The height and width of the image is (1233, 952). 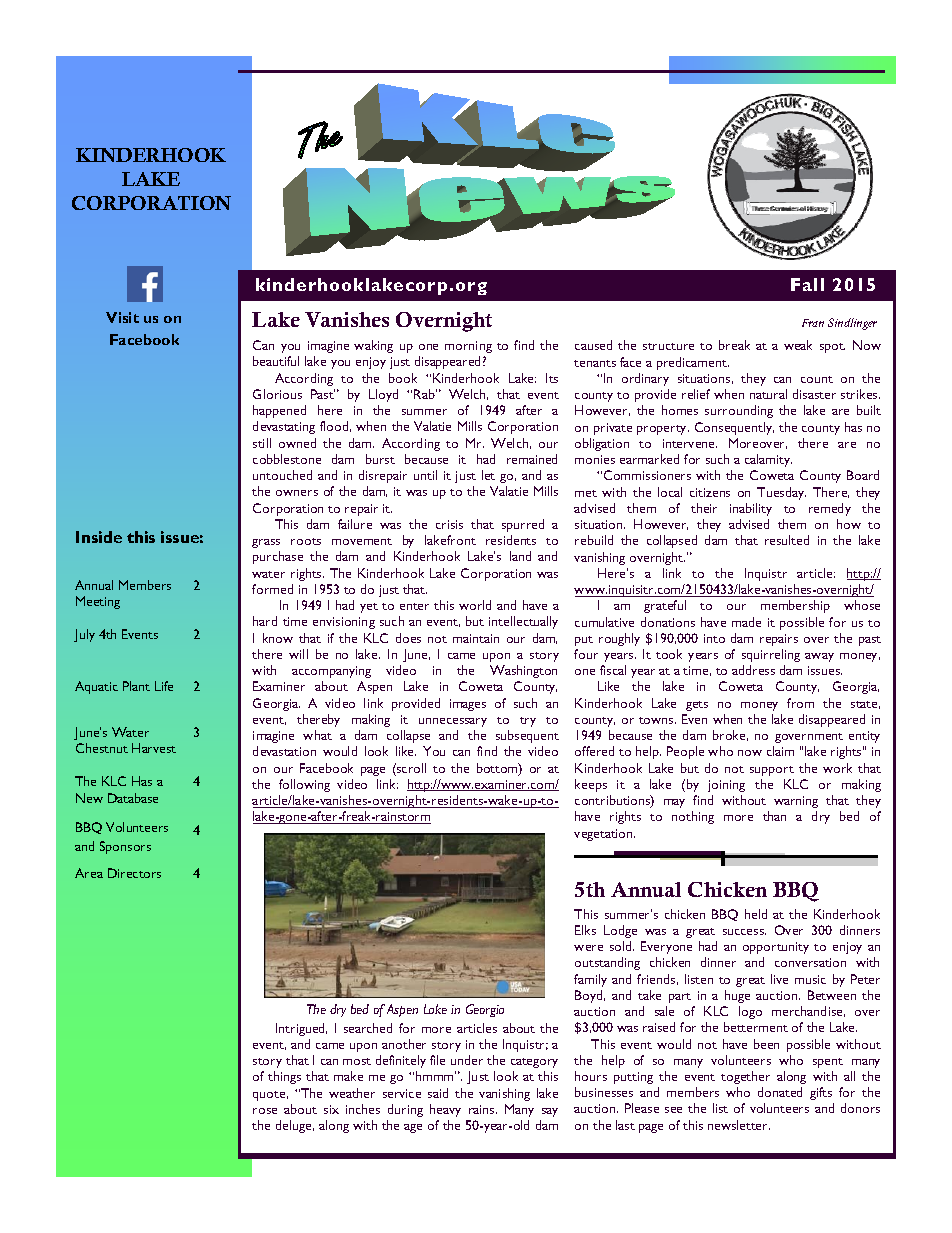 What do you see at coordinates (780, 1092) in the image?
I see `donated` at bounding box center [780, 1092].
